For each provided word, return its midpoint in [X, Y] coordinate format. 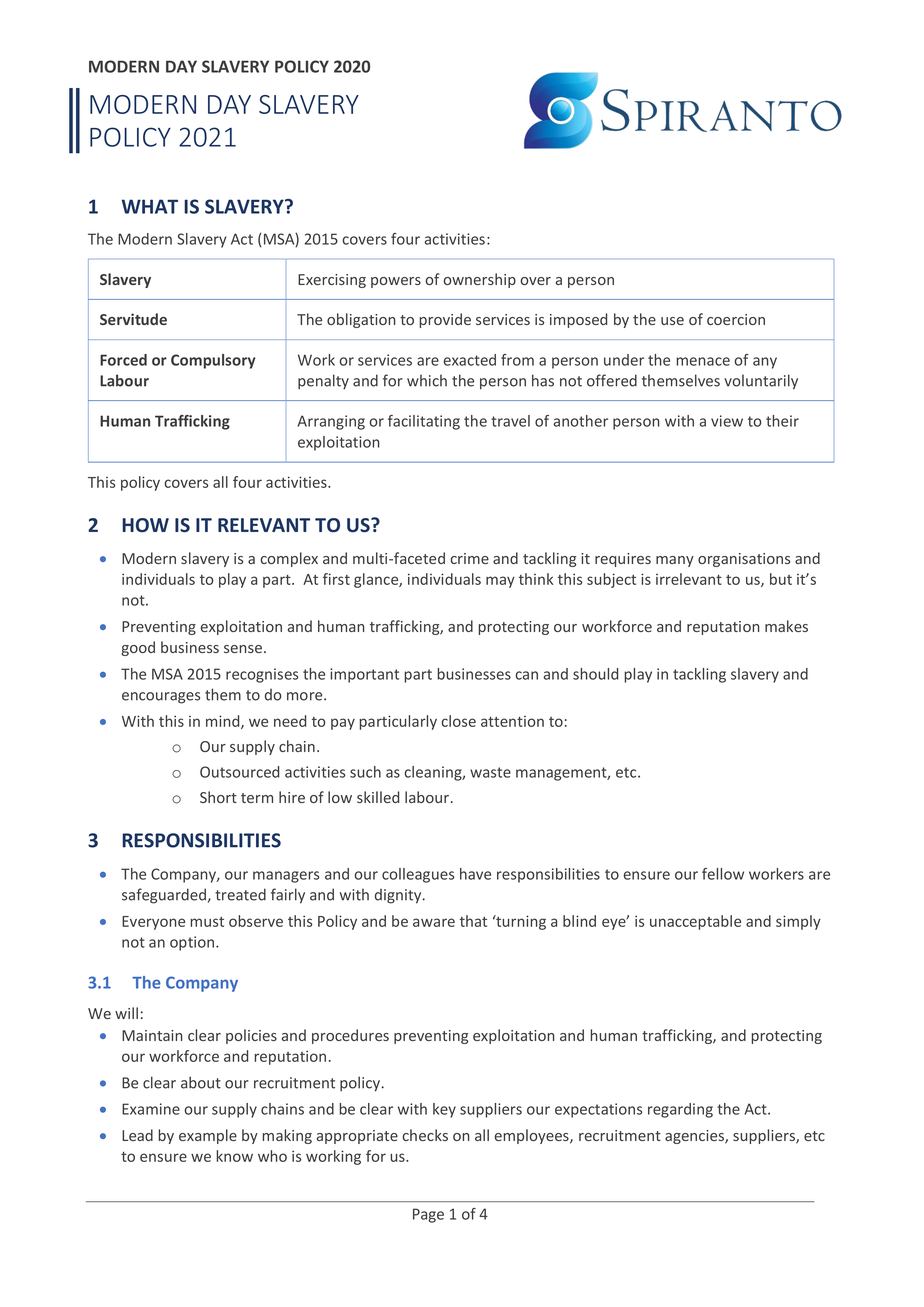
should [595, 674]
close [459, 721]
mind [224, 722]
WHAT [150, 206]
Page [428, 1215]
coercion [736, 319]
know [234, 1156]
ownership [480, 280]
